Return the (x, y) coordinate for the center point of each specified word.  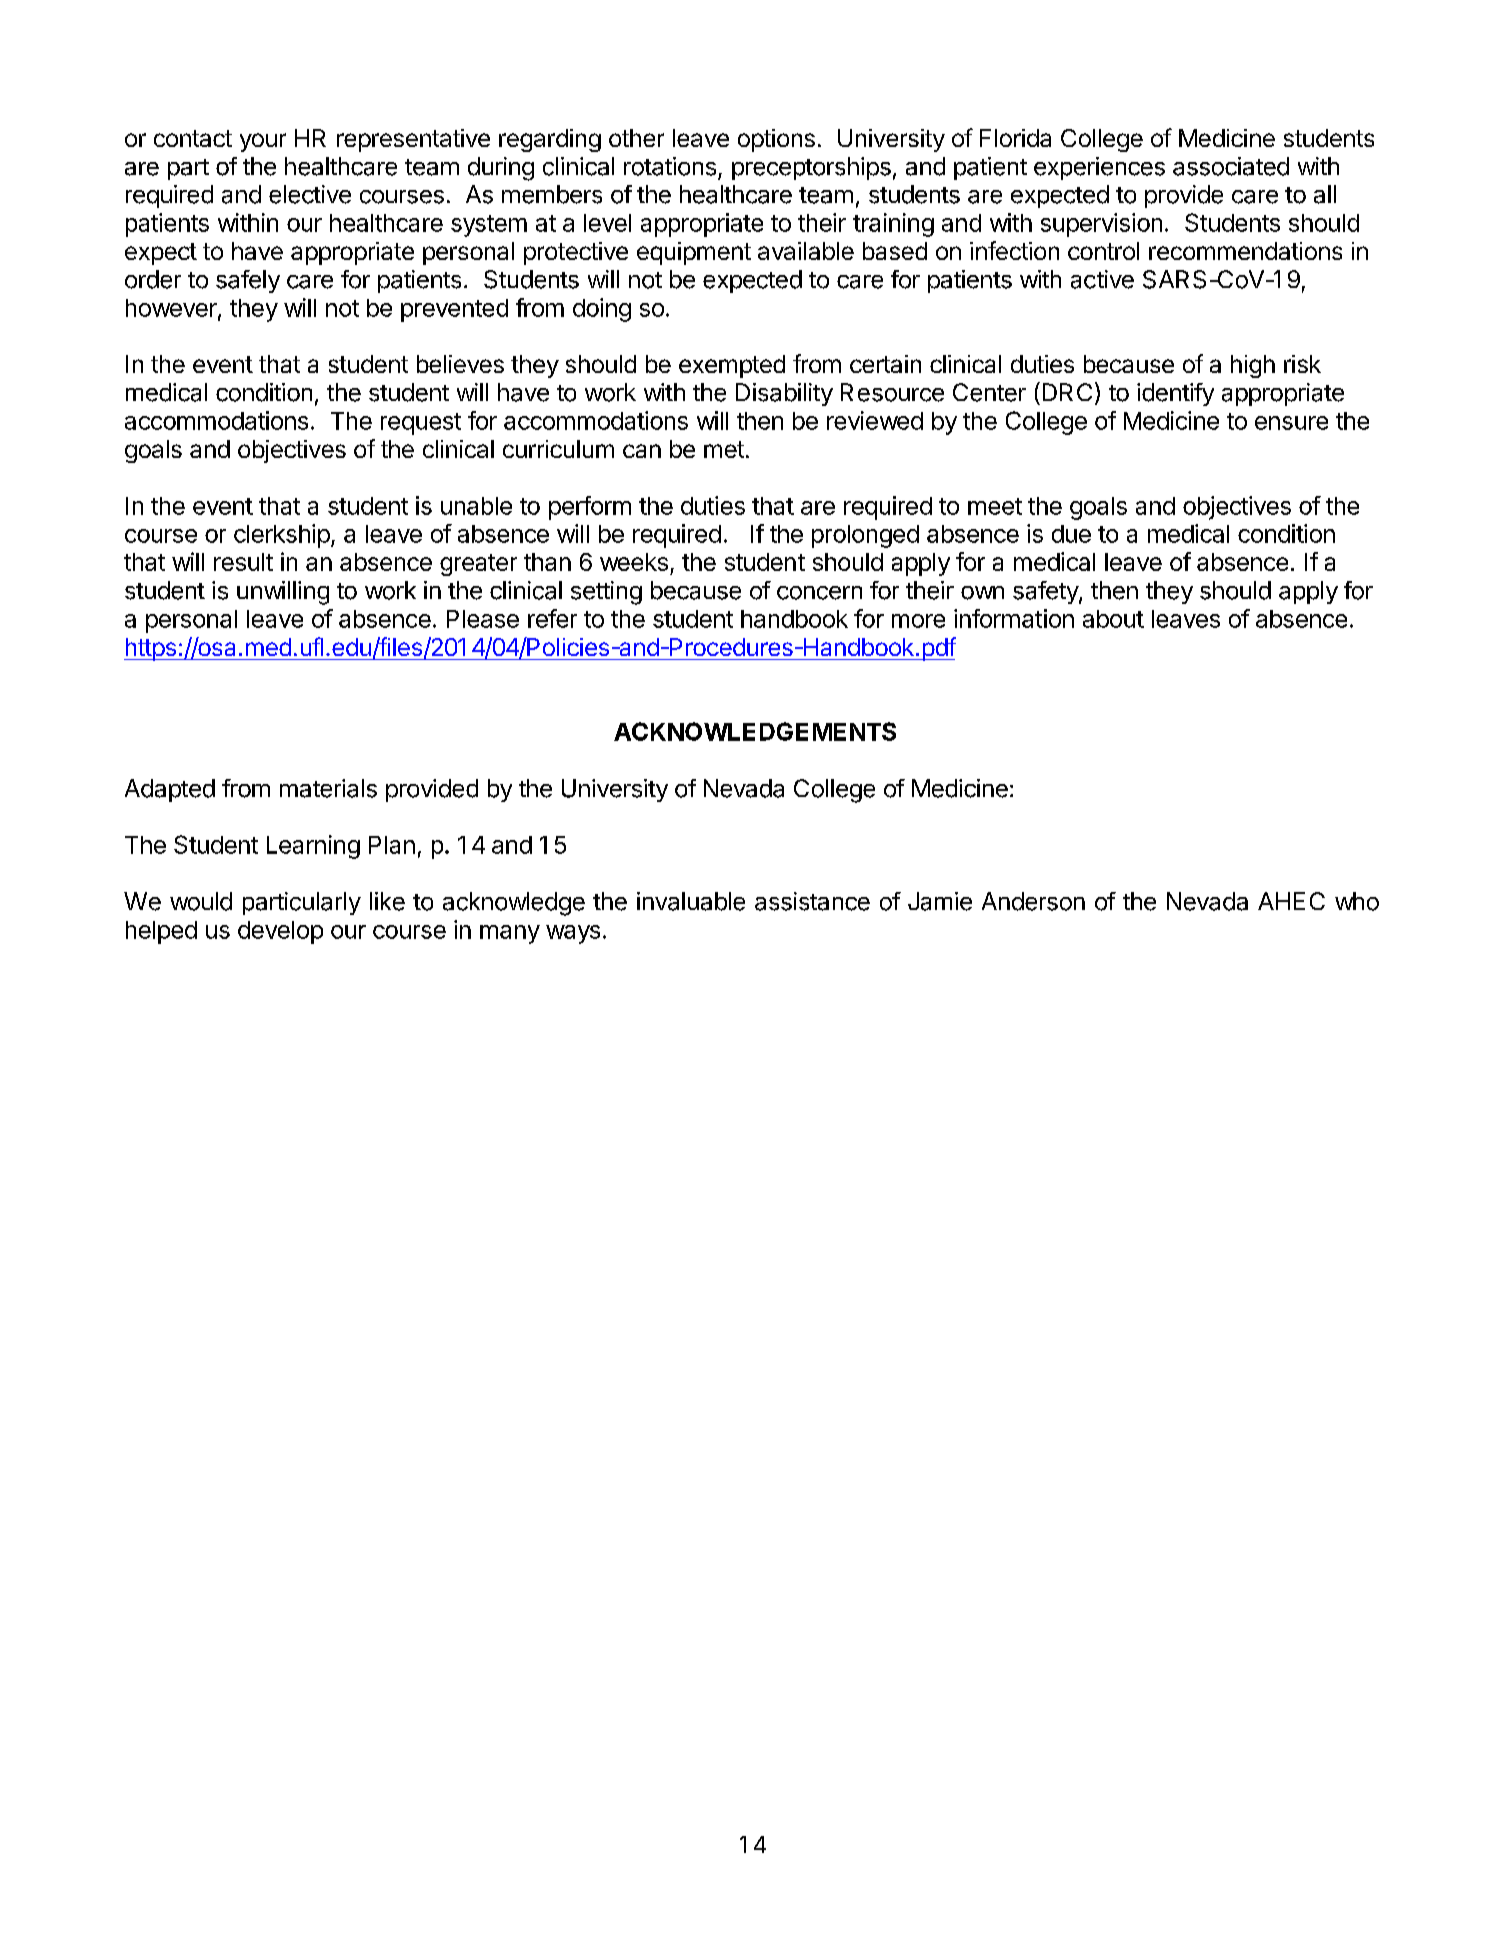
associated (1231, 166)
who (1357, 901)
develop (280, 932)
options (776, 140)
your (263, 142)
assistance (812, 901)
